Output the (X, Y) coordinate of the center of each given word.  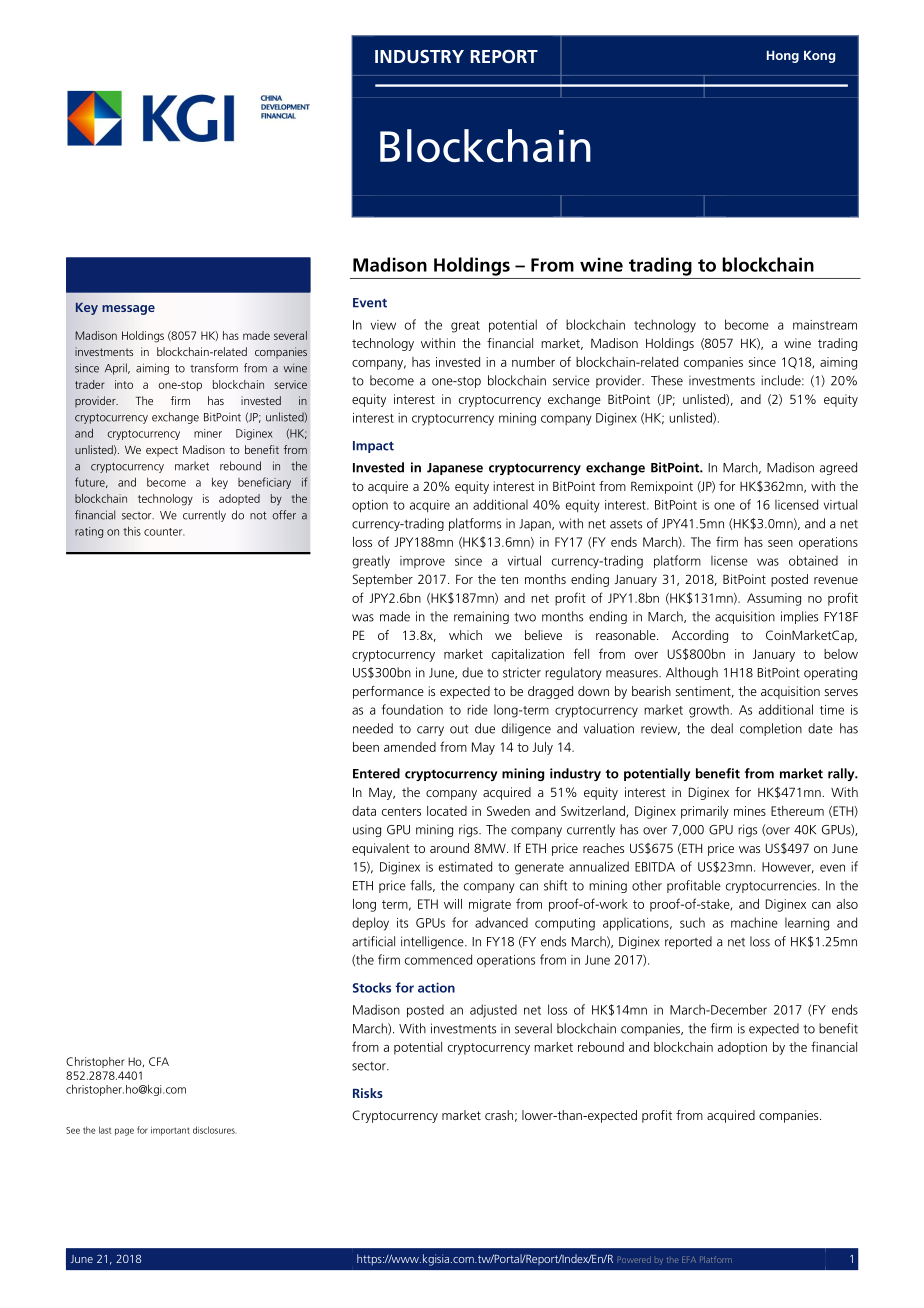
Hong (783, 56)
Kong (819, 56)
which (465, 635)
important (170, 1131)
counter (164, 532)
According (700, 636)
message (128, 310)
